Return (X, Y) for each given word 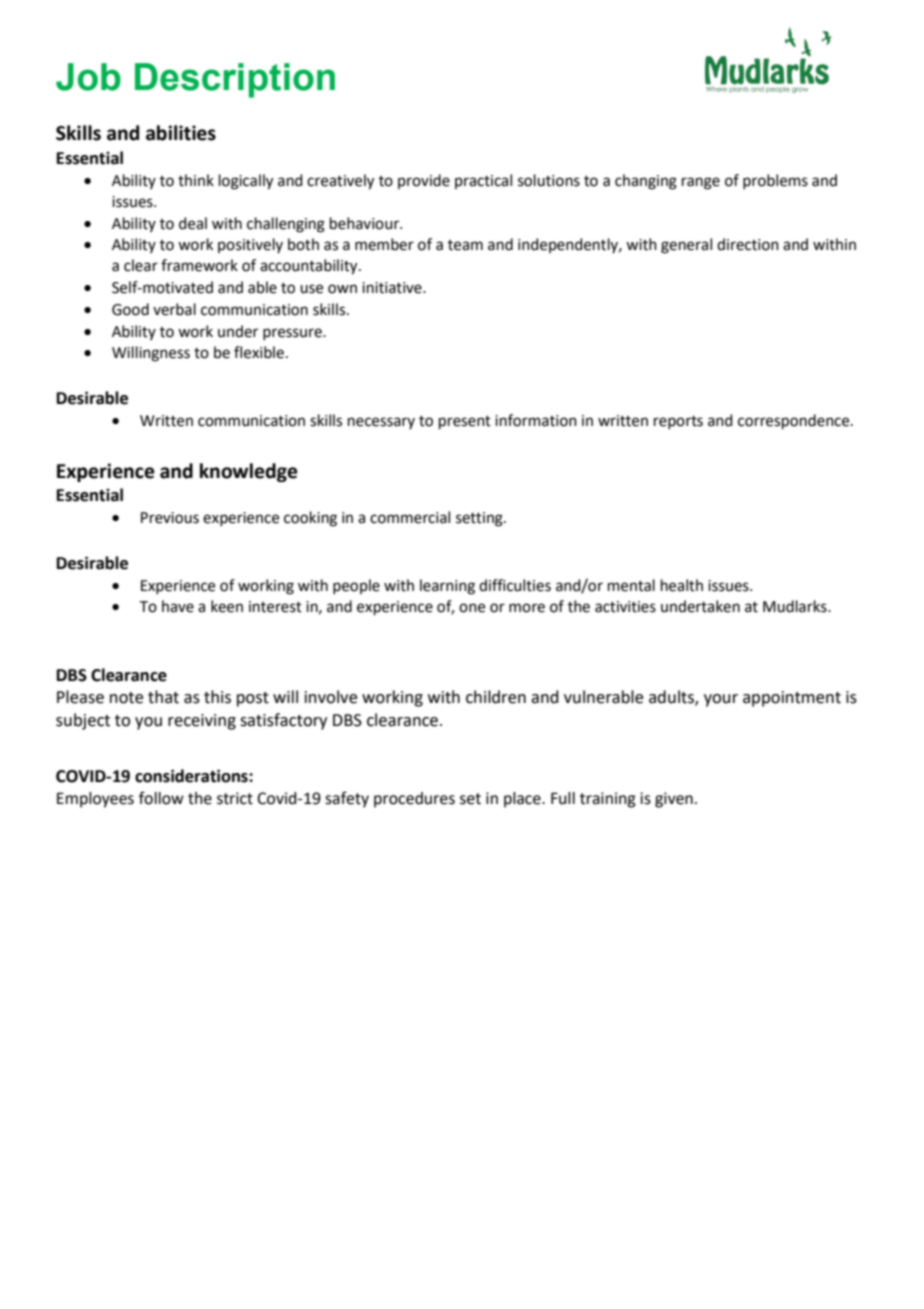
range (701, 183)
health (682, 585)
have (178, 606)
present (465, 422)
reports (678, 422)
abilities (181, 133)
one (472, 608)
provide (424, 181)
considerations (192, 776)
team (465, 245)
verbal (174, 309)
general (686, 246)
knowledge (249, 472)
